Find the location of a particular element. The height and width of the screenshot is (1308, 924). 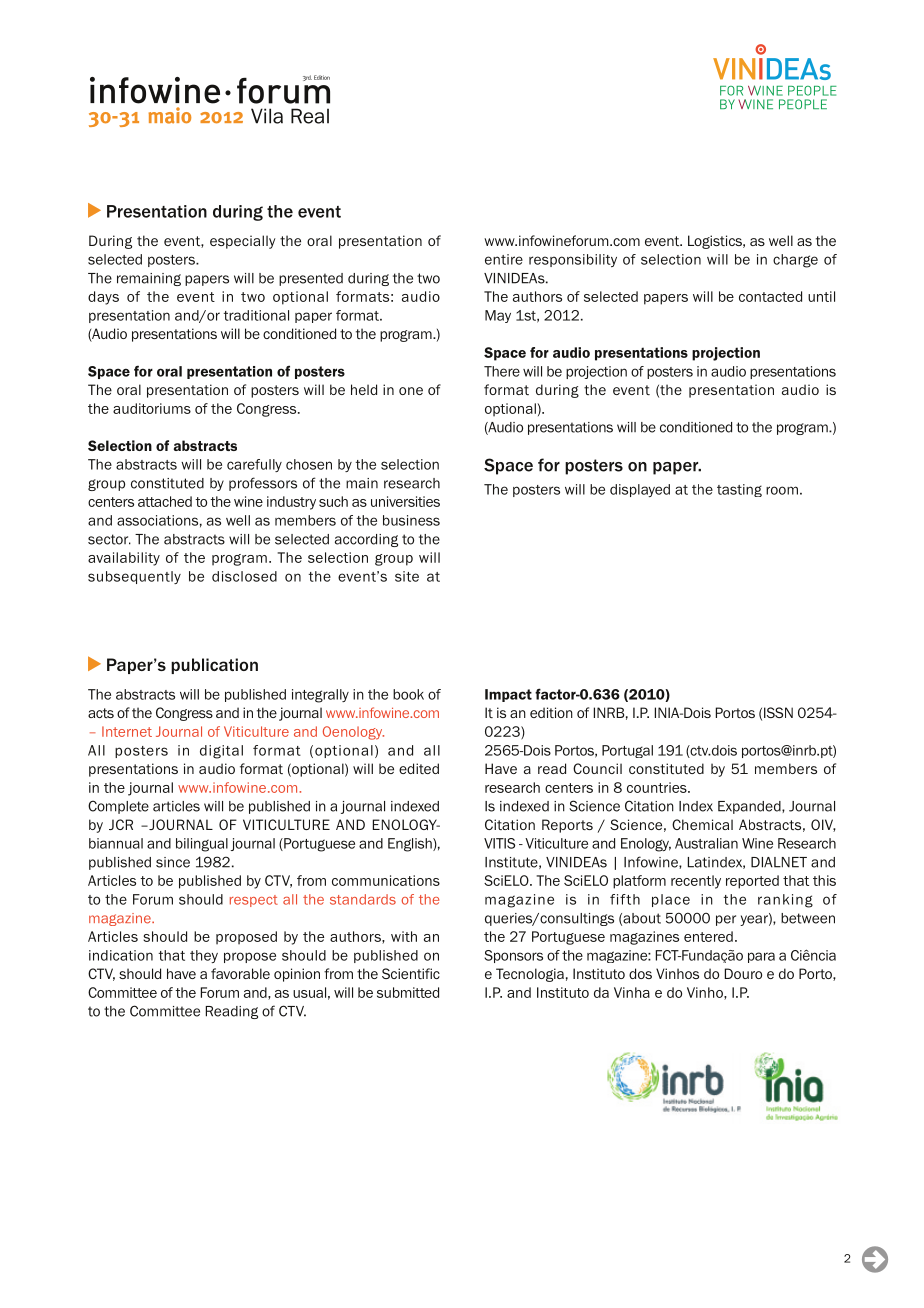

charge is located at coordinates (795, 261).
